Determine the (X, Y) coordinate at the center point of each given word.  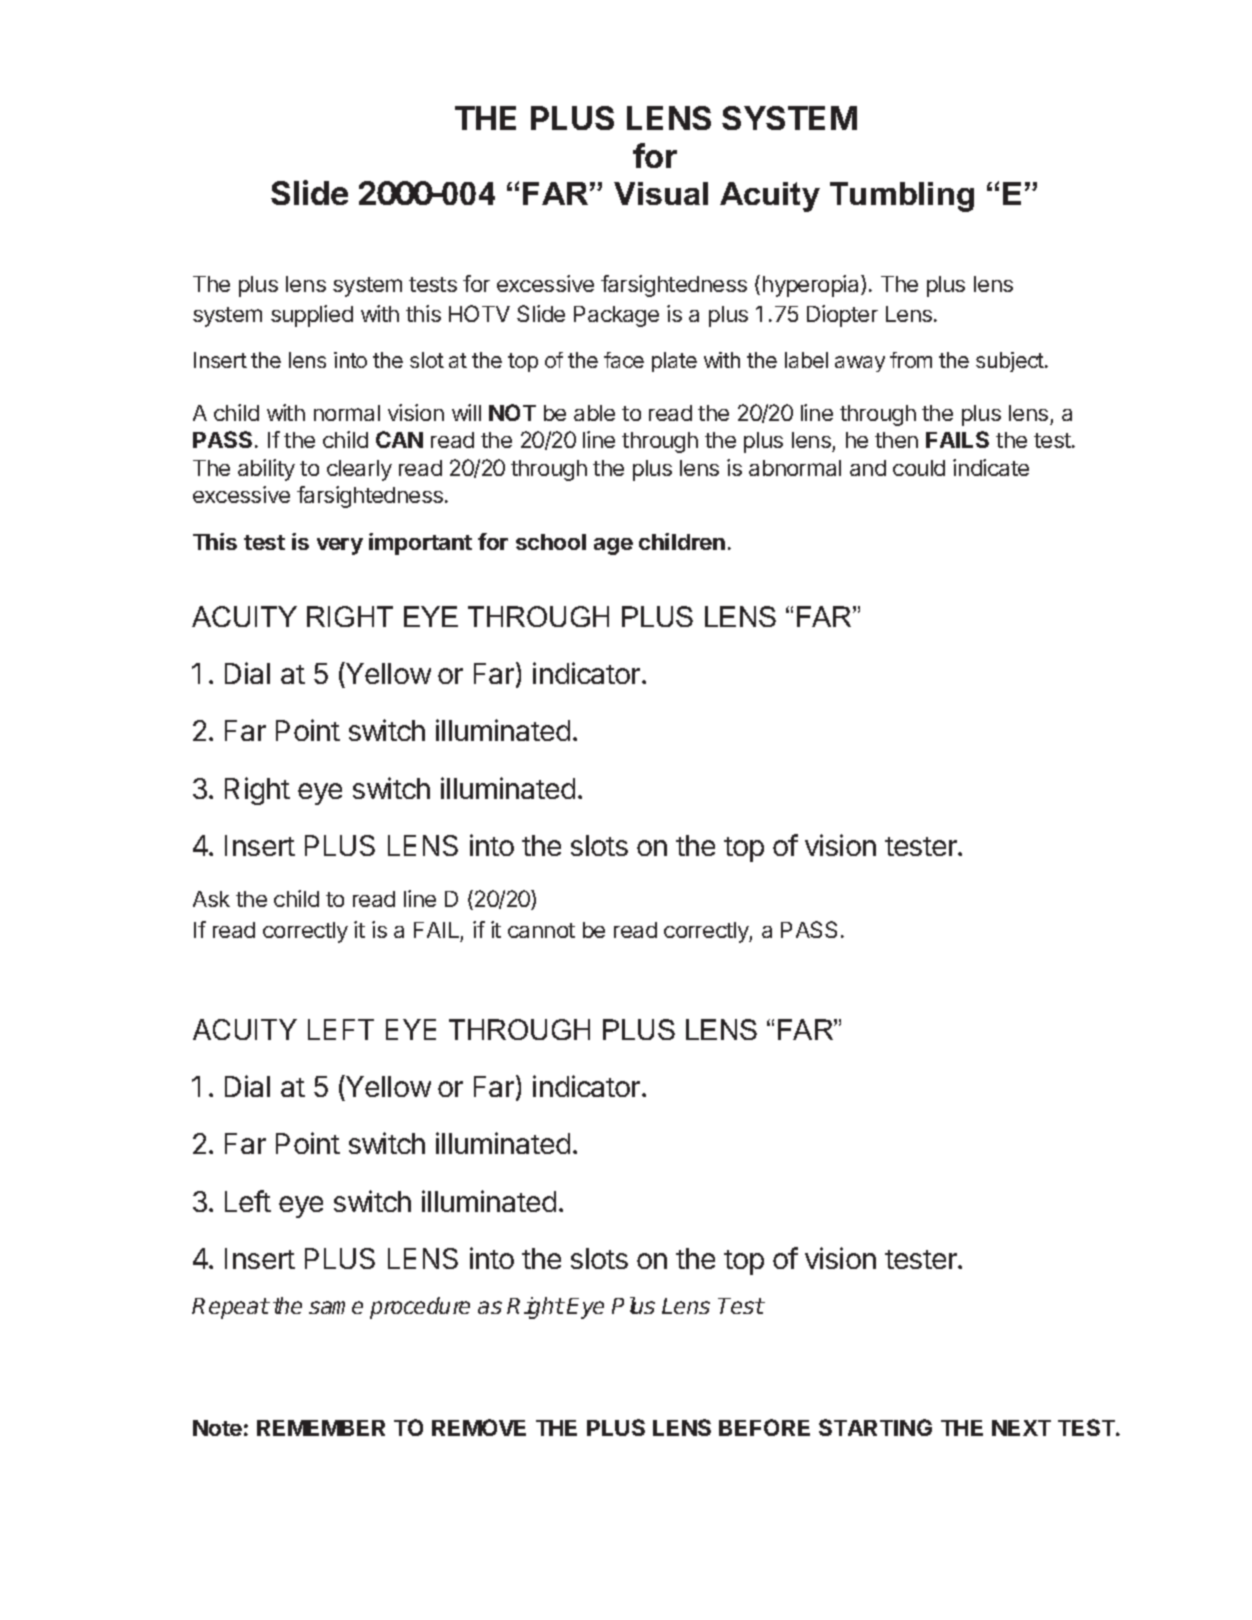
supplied (312, 316)
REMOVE (479, 1427)
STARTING (875, 1427)
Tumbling (902, 197)
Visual (661, 193)
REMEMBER (321, 1428)
